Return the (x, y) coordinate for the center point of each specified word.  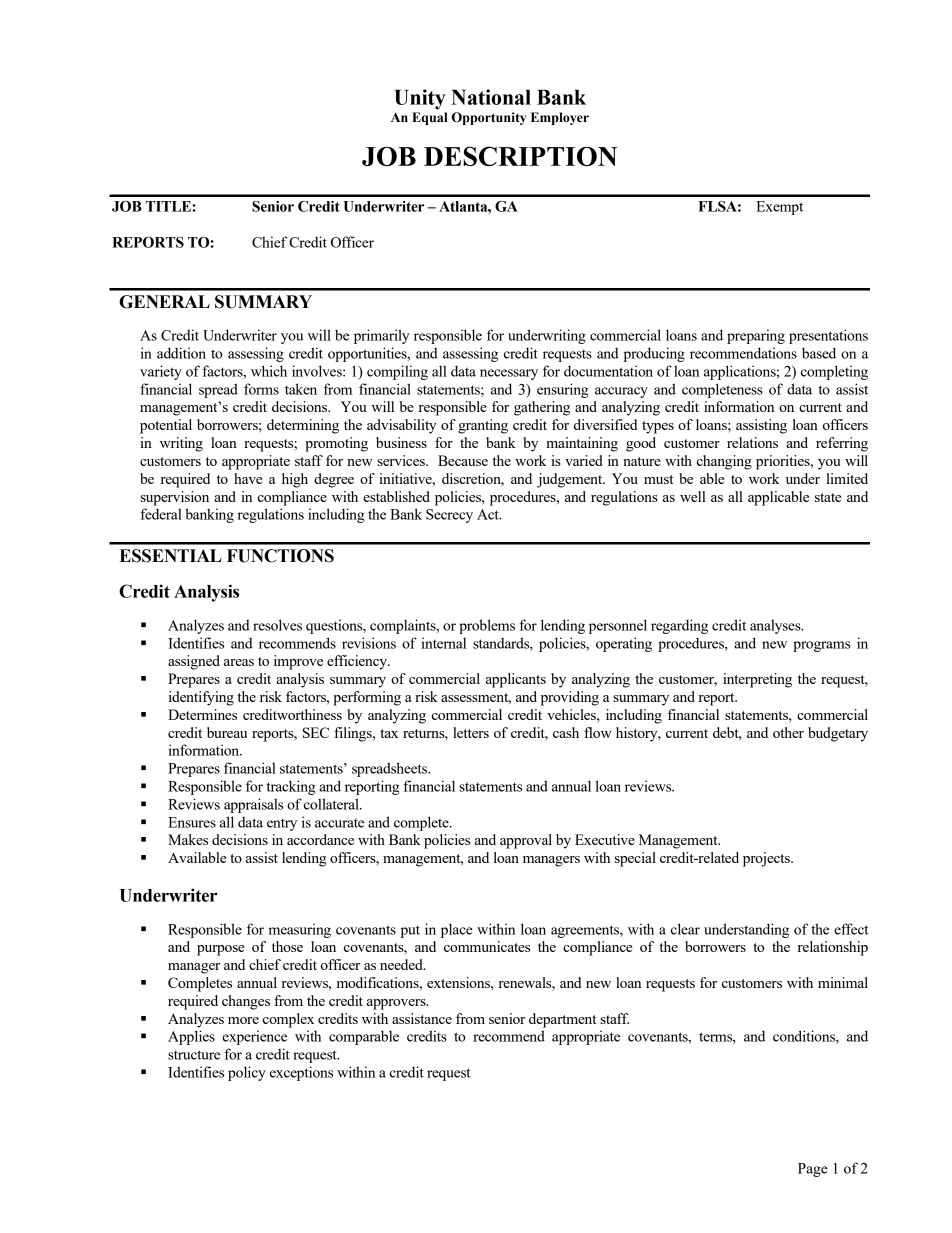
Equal (430, 118)
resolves (277, 625)
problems (487, 626)
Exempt (779, 208)
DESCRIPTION (520, 156)
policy (247, 1073)
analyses (776, 626)
